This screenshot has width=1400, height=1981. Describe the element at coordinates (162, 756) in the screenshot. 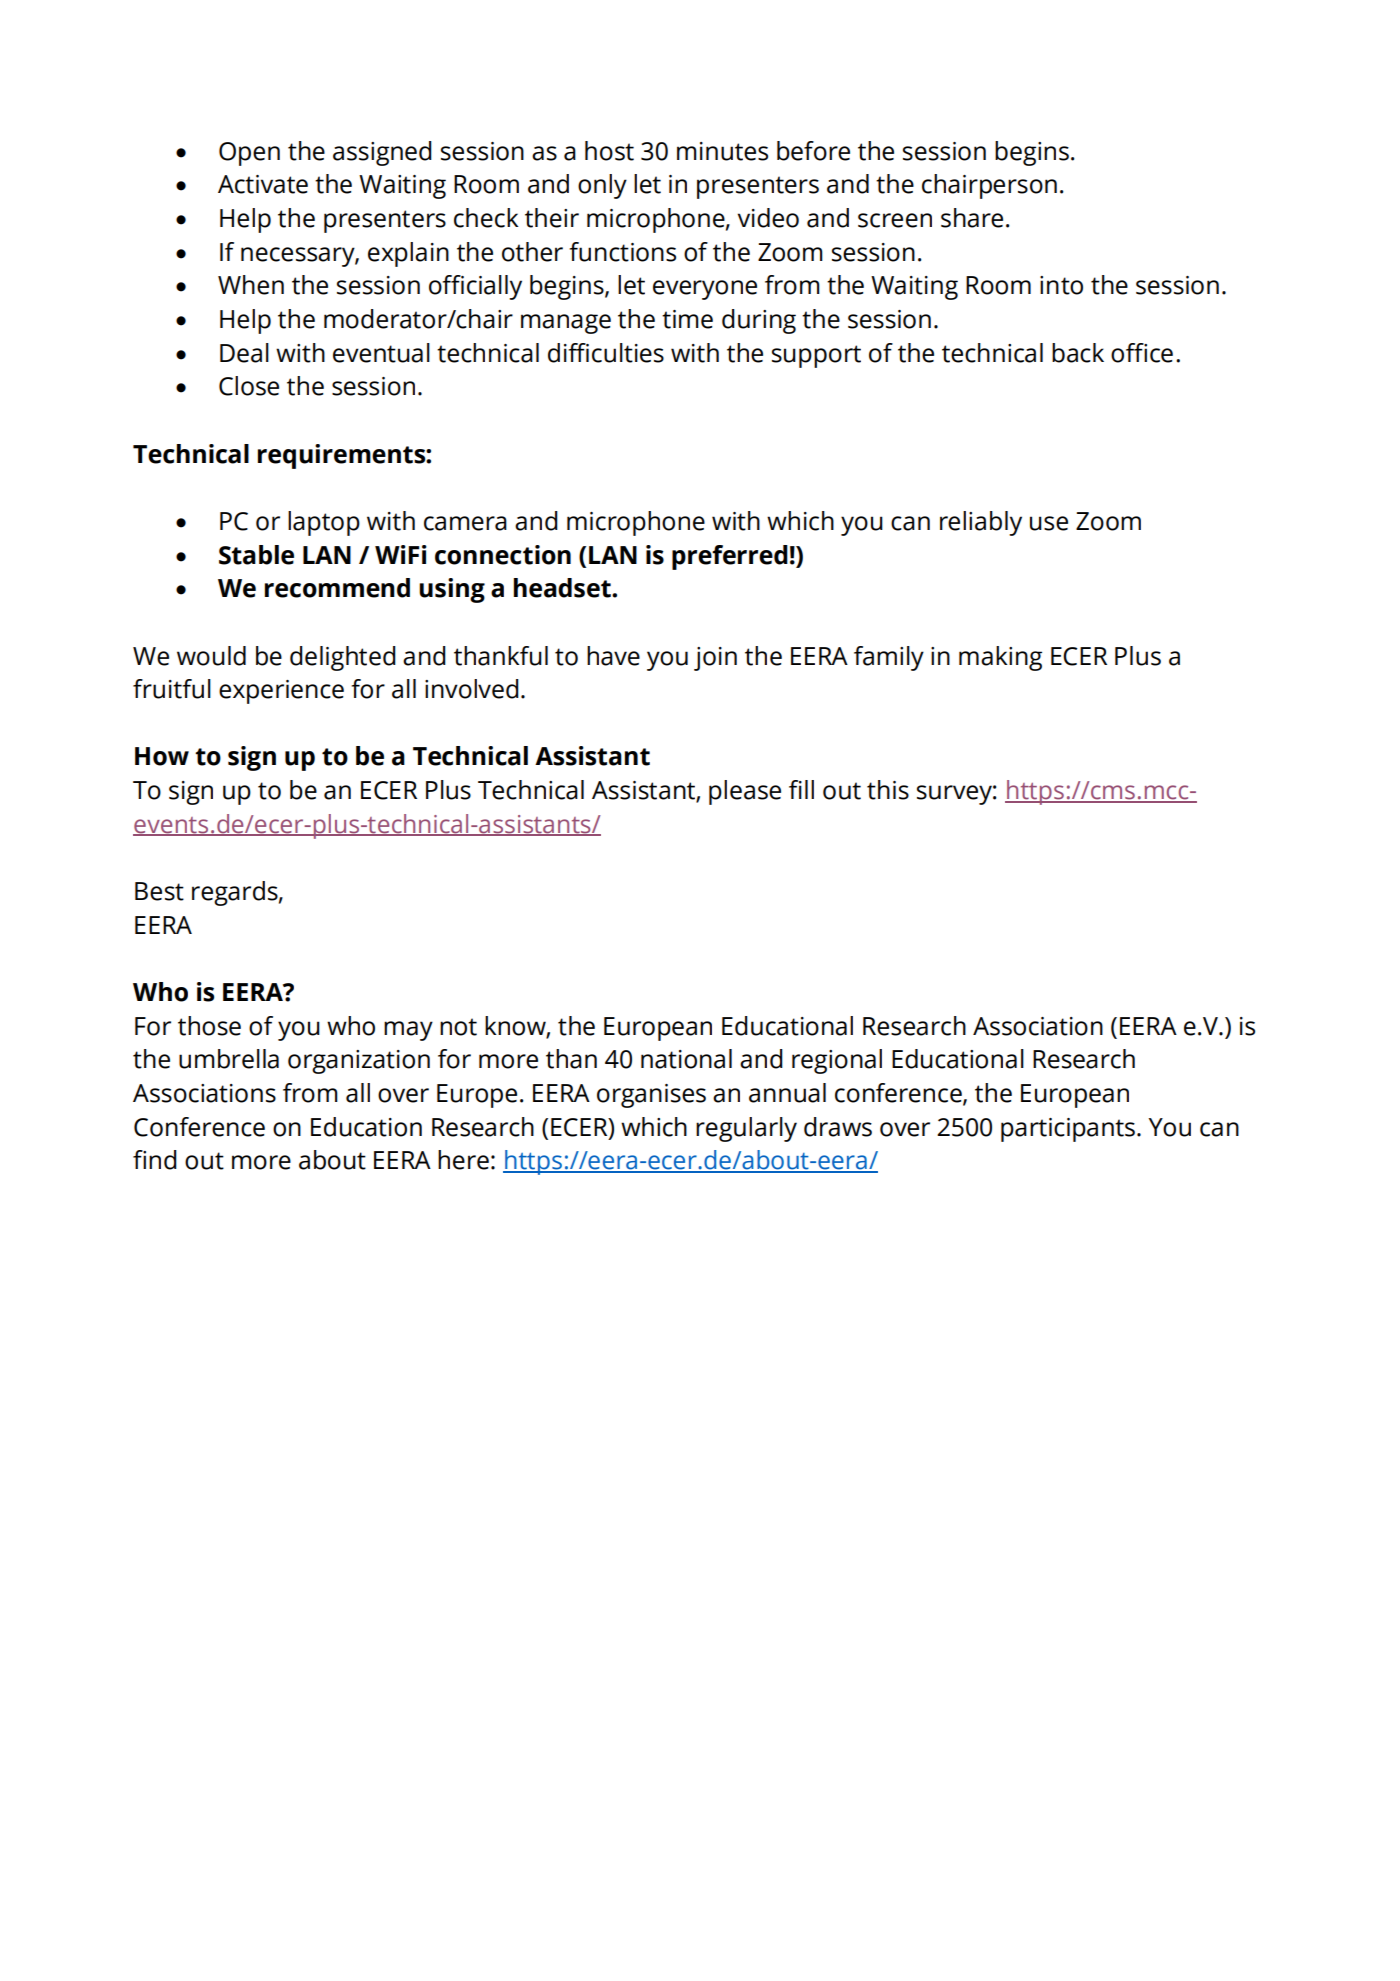

I see `How` at that location.
